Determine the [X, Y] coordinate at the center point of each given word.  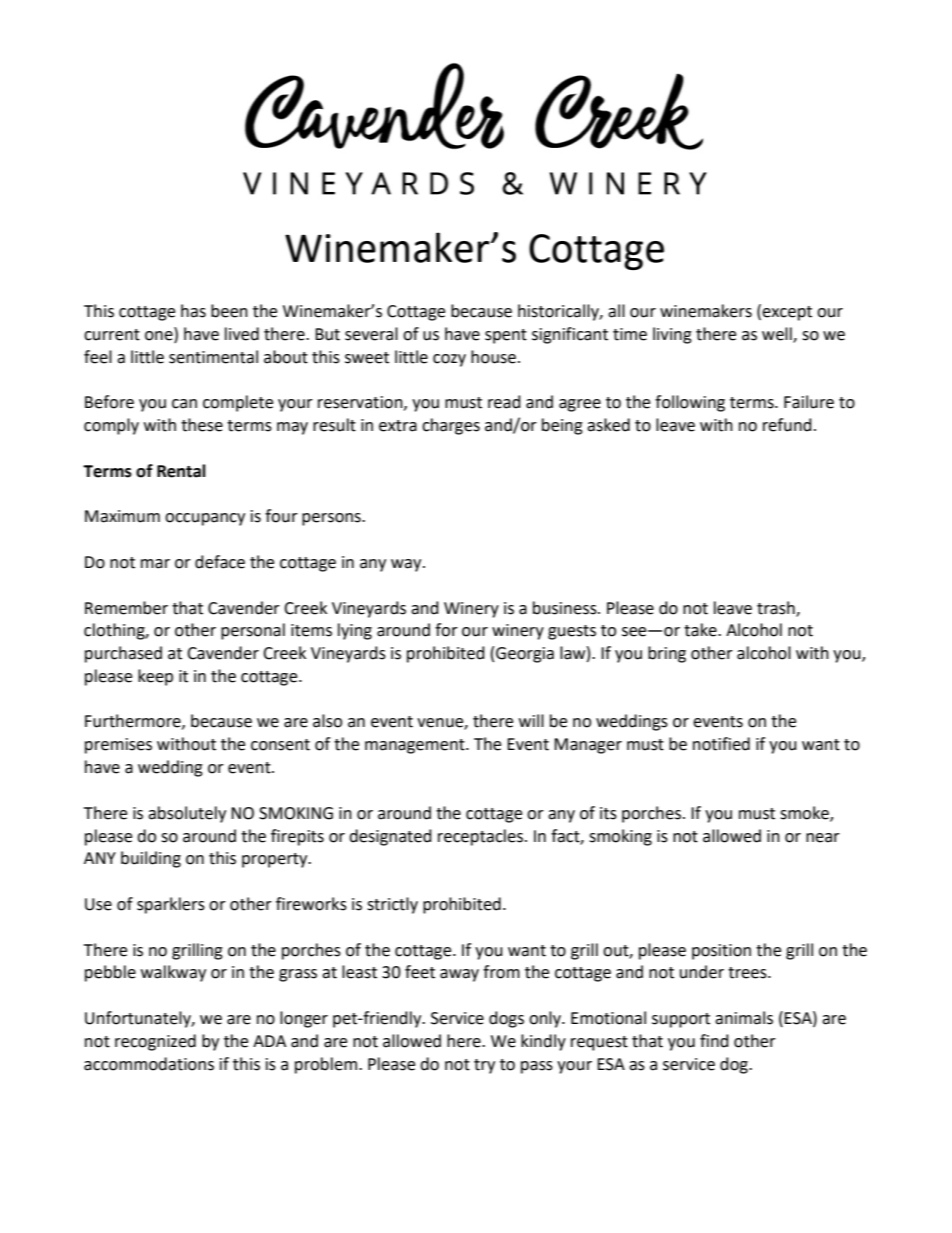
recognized [155, 1042]
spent [506, 336]
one [160, 334]
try [484, 1066]
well [778, 334]
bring [667, 654]
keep [155, 677]
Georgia [525, 655]
